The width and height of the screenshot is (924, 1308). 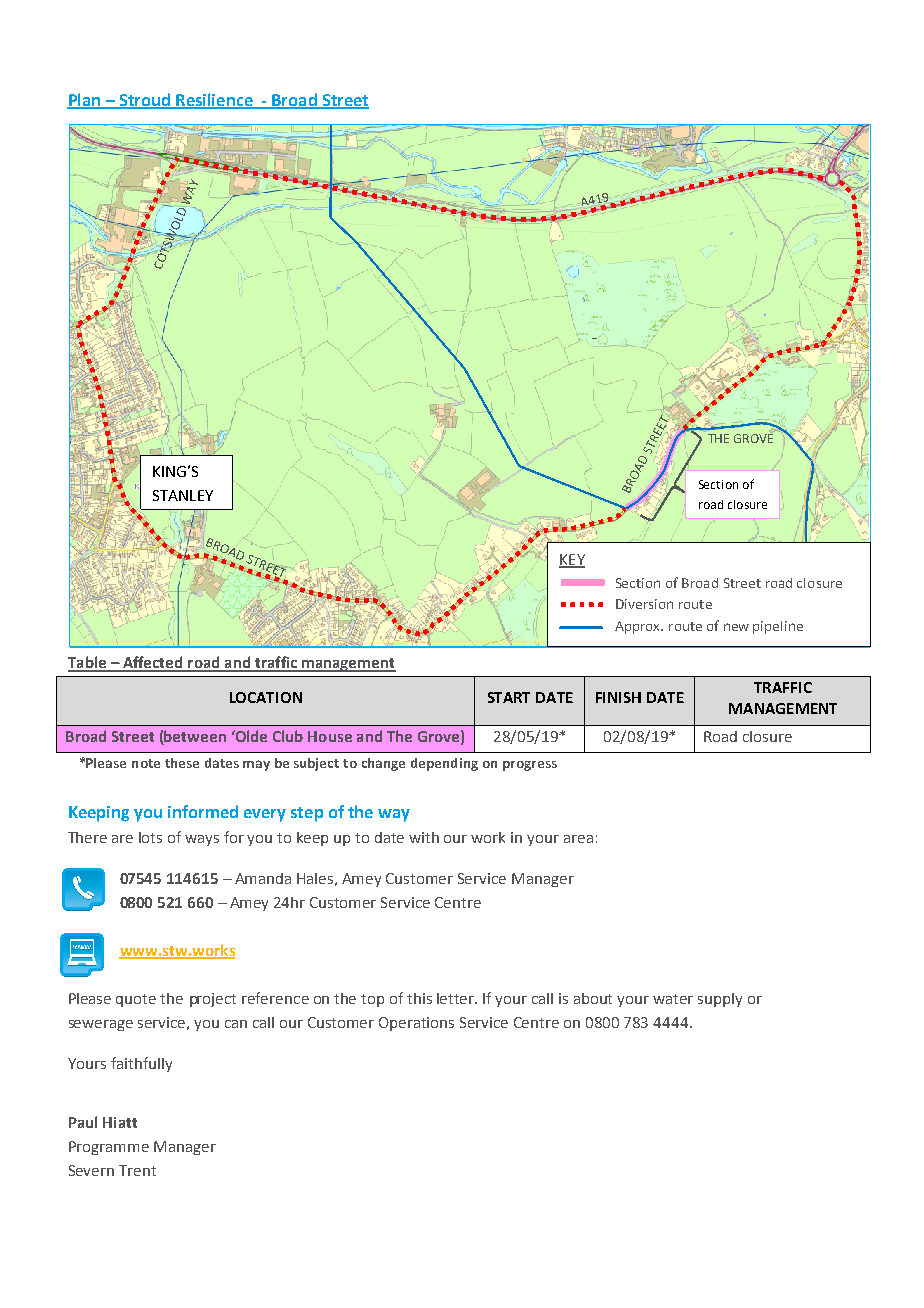 What do you see at coordinates (572, 560) in the screenshot?
I see `KEY` at bounding box center [572, 560].
